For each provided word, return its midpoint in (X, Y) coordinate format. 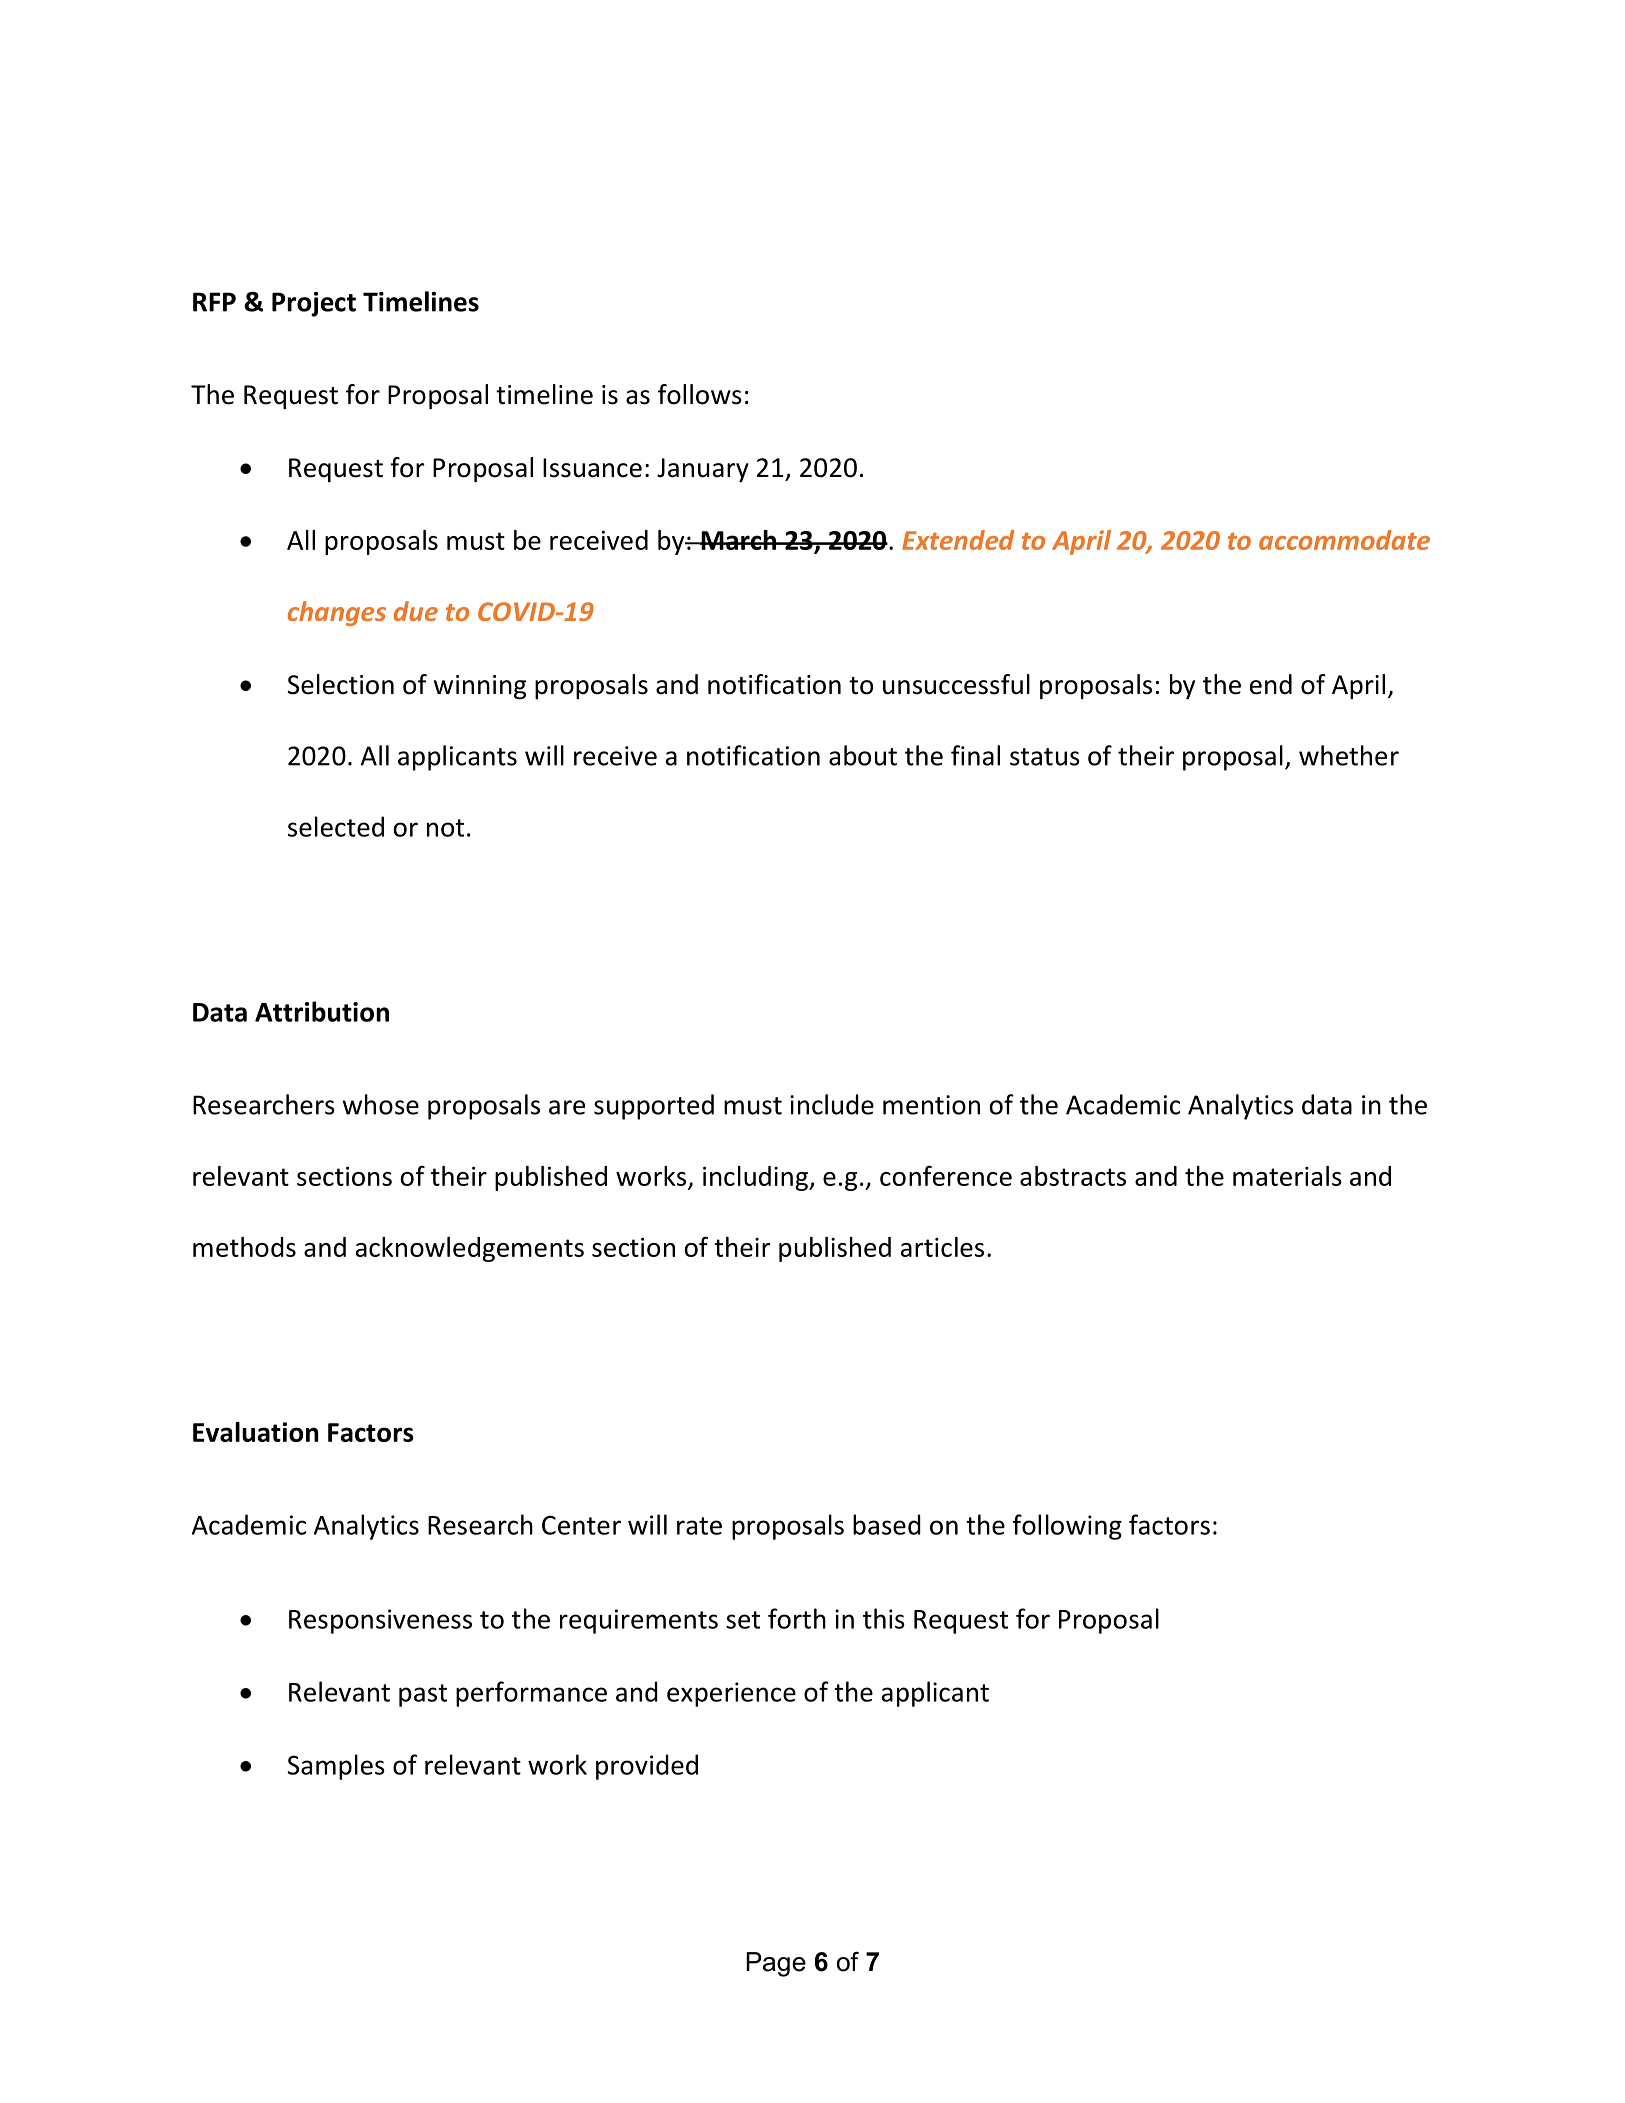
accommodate (1344, 540)
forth (797, 1618)
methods (244, 1247)
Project (314, 304)
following (1067, 1527)
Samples (336, 1767)
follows (700, 394)
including (756, 1178)
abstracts (1073, 1176)
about (863, 755)
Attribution (322, 1011)
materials (1287, 1176)
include (832, 1104)
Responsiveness (380, 1621)
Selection (340, 684)
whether (1349, 755)
